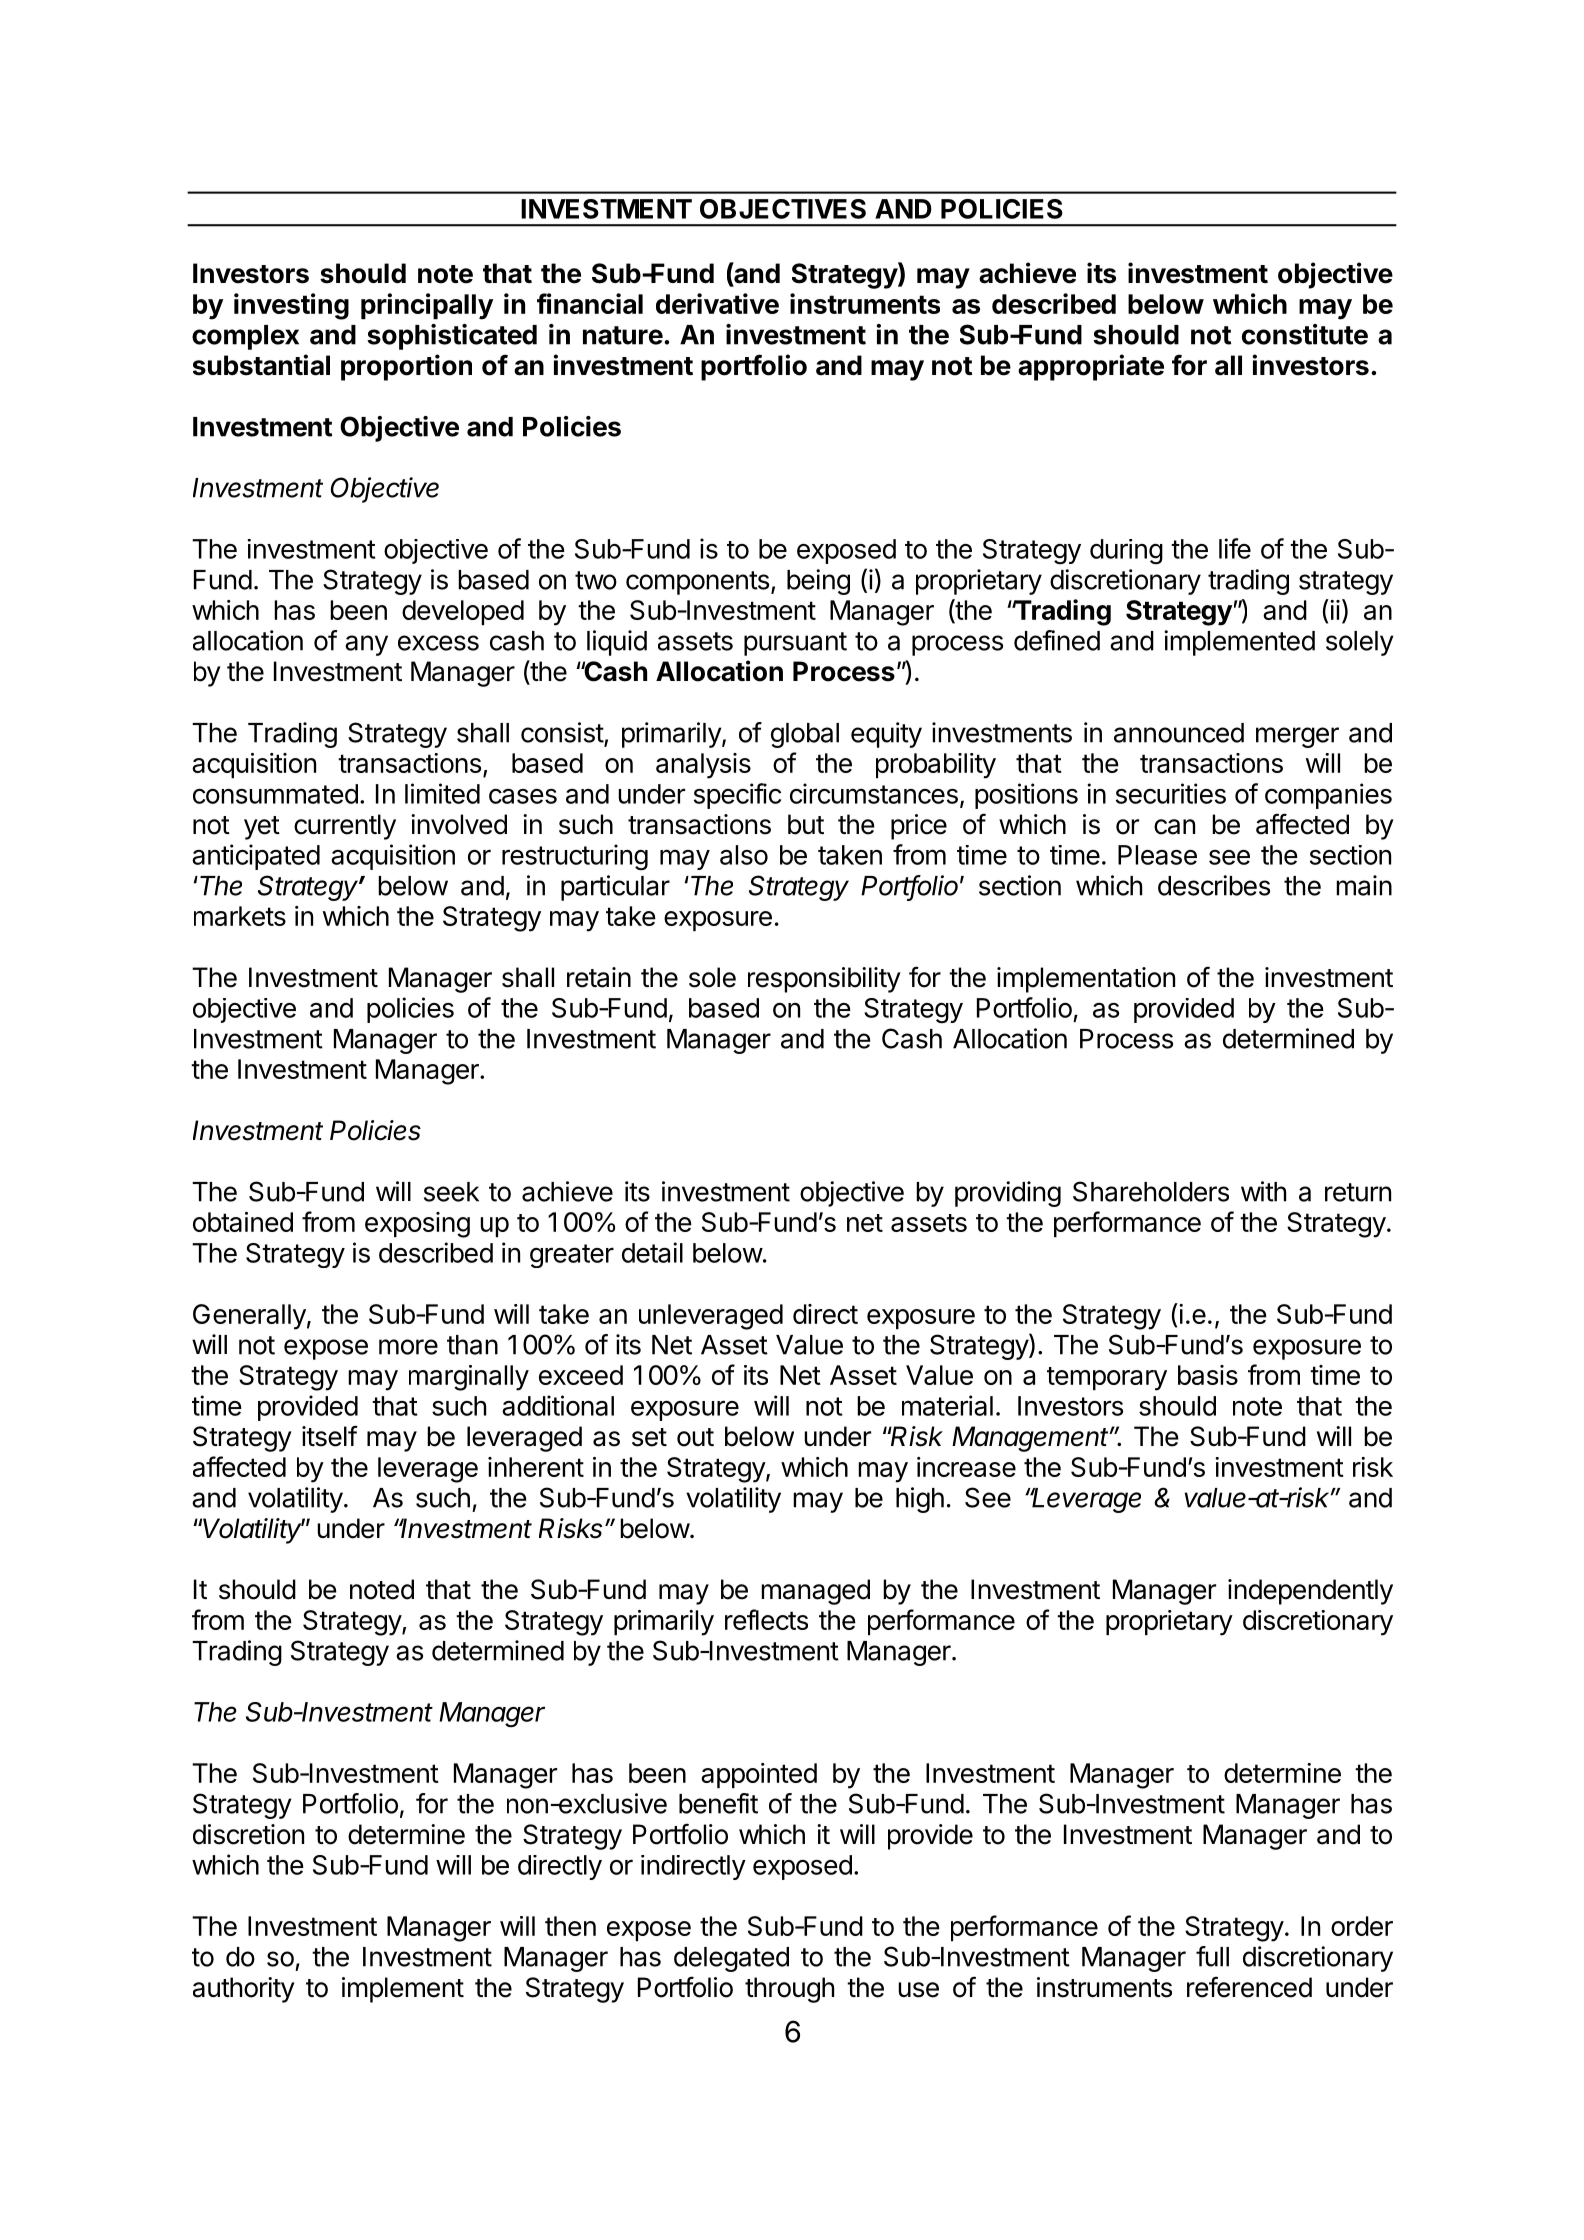 Image resolution: width=1584 pixels, height=2240 pixels. I want to click on through, so click(789, 1990).
